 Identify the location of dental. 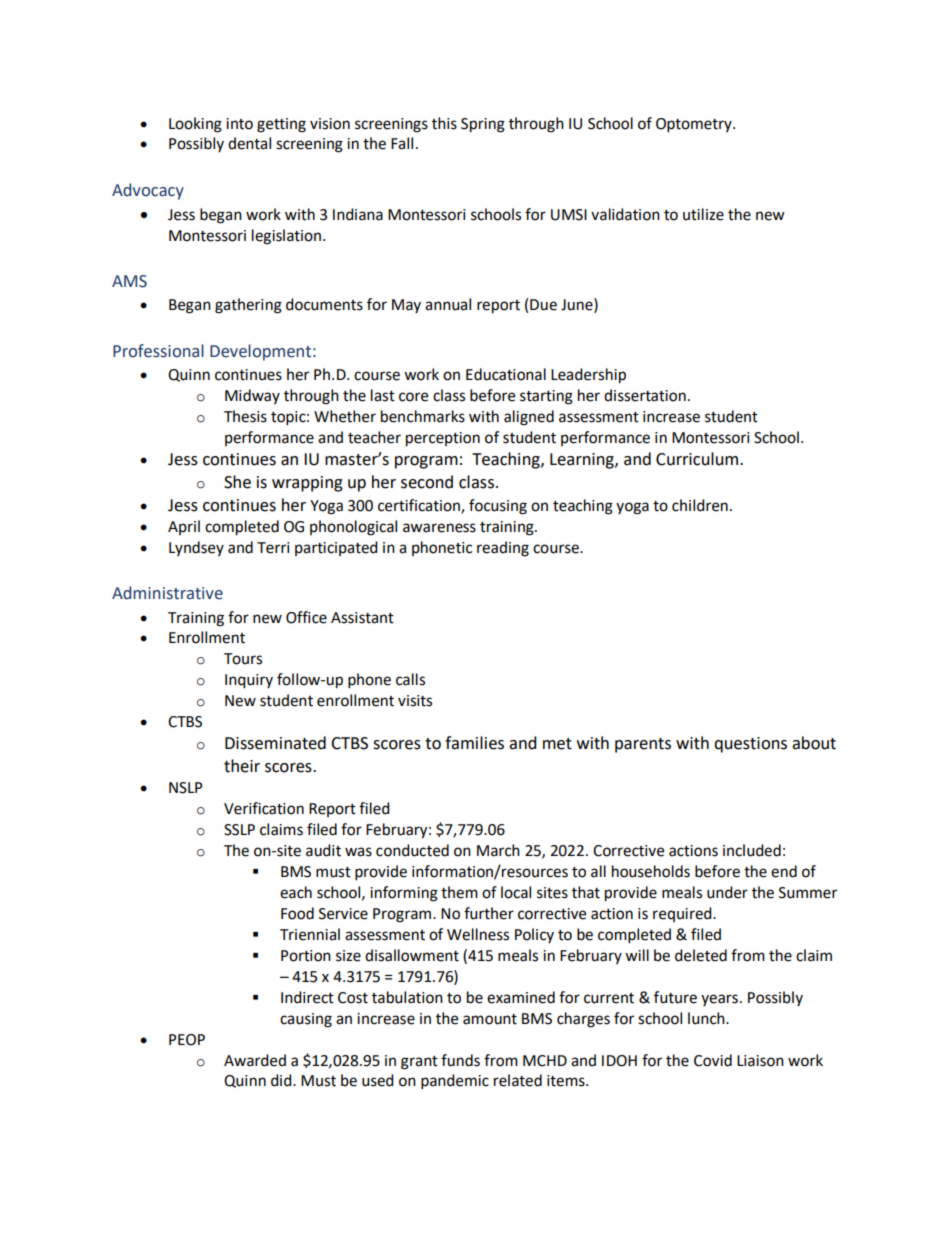
(249, 143).
